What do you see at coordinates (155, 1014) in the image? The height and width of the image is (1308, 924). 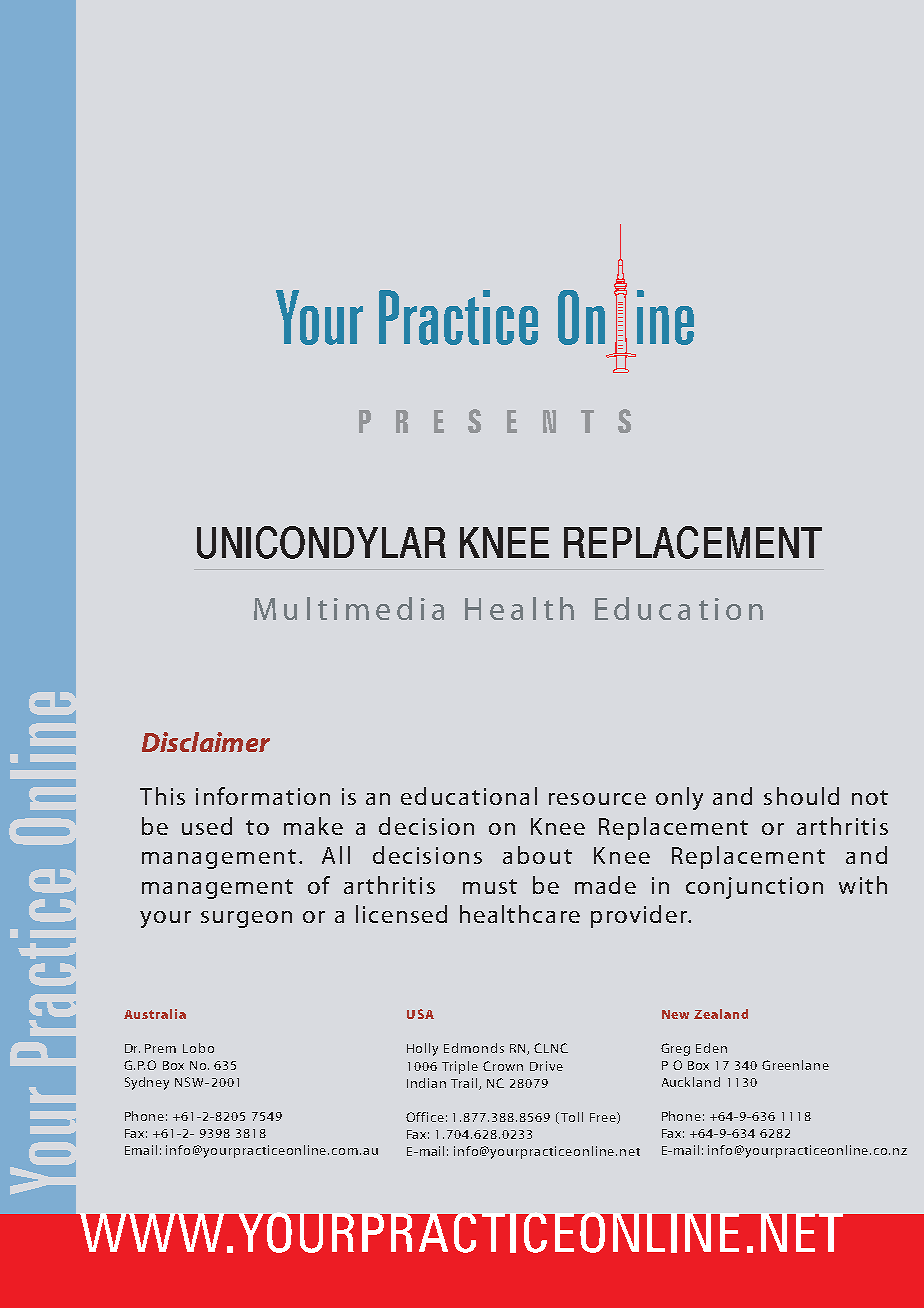 I see `Australia` at bounding box center [155, 1014].
